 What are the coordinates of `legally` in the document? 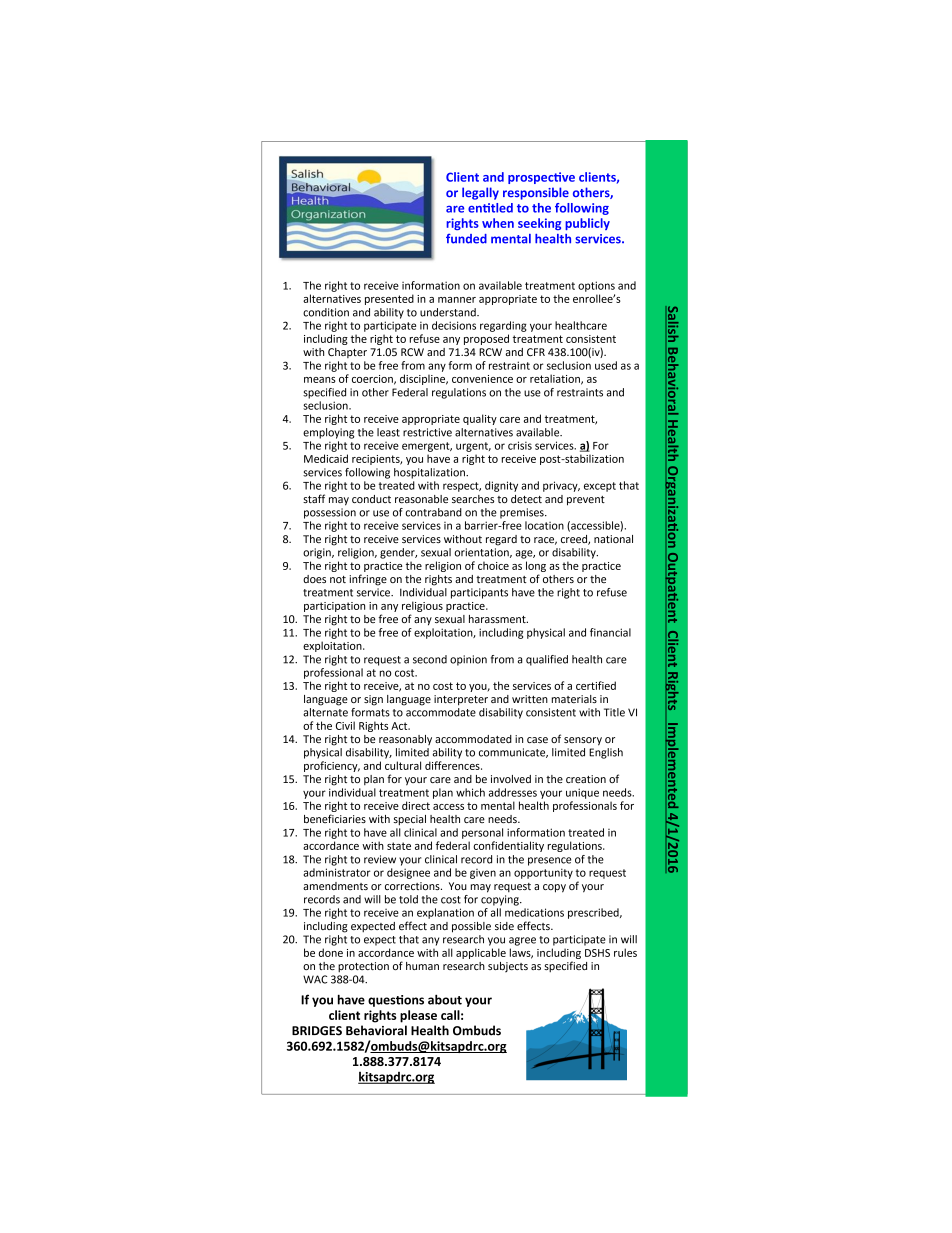 It's located at (480, 193).
